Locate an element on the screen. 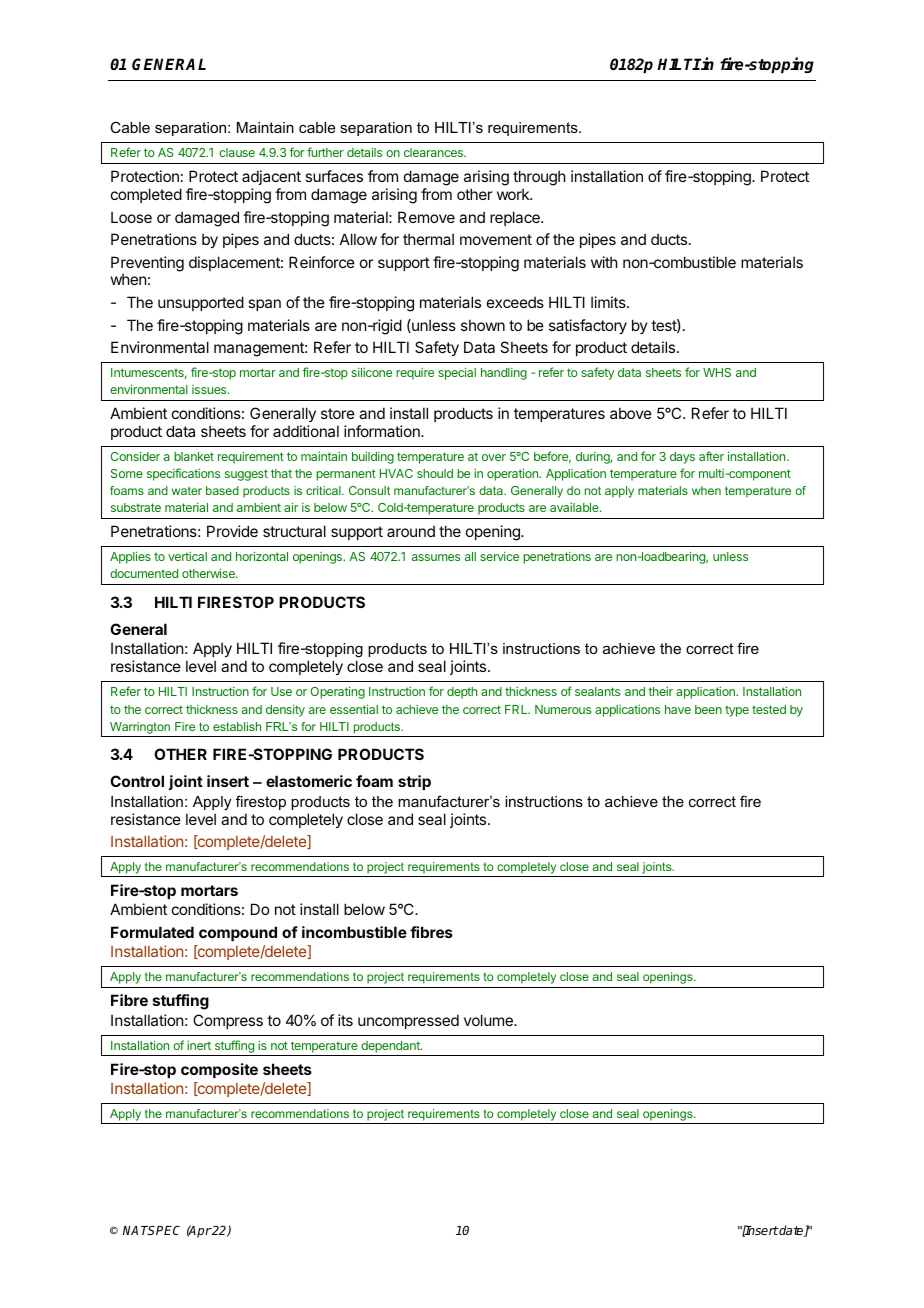  clearances is located at coordinates (434, 152).
